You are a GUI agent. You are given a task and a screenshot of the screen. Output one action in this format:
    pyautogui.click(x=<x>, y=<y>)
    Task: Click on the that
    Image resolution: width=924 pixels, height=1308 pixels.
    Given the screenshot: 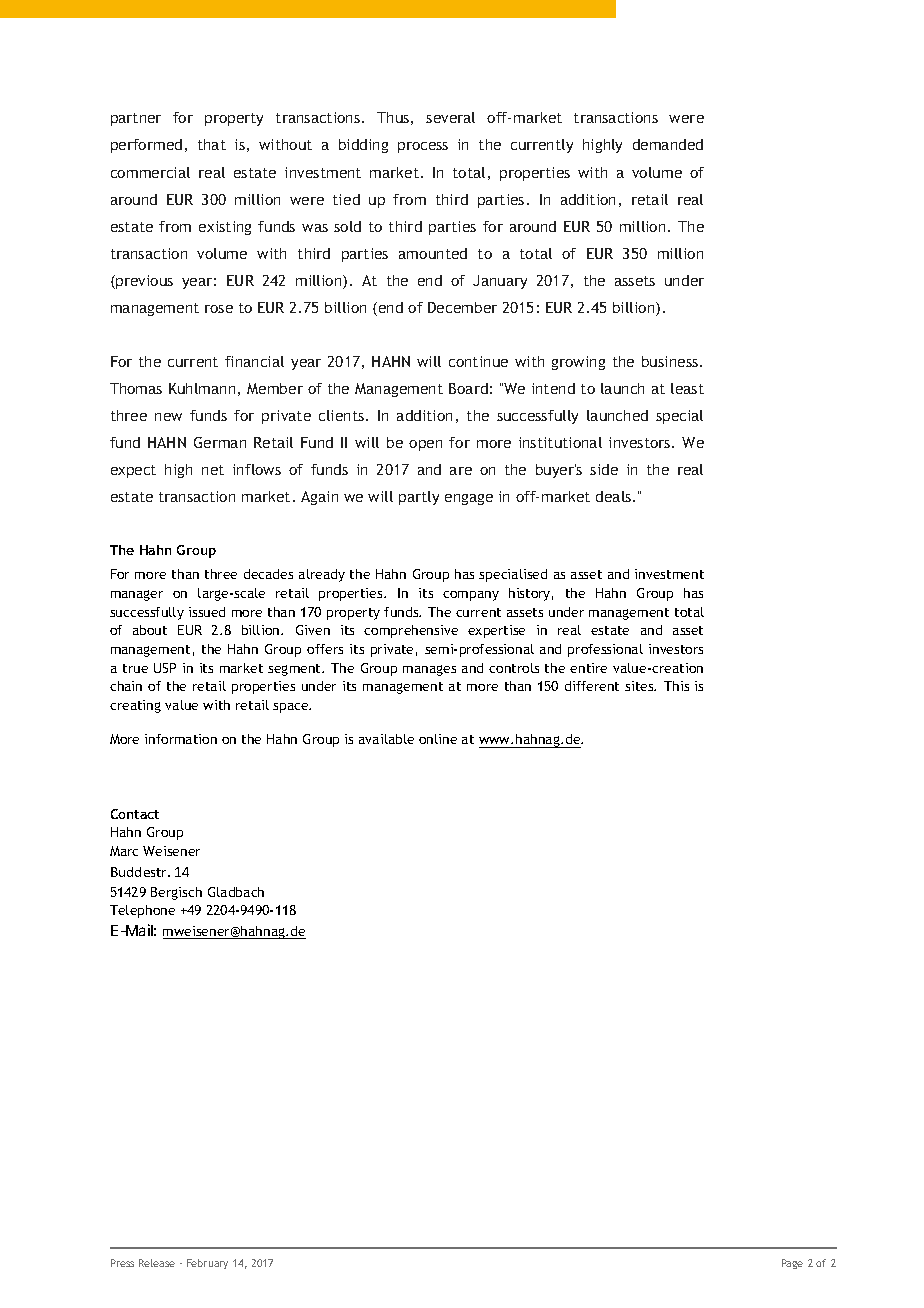 What is the action you would take?
    pyautogui.click(x=212, y=144)
